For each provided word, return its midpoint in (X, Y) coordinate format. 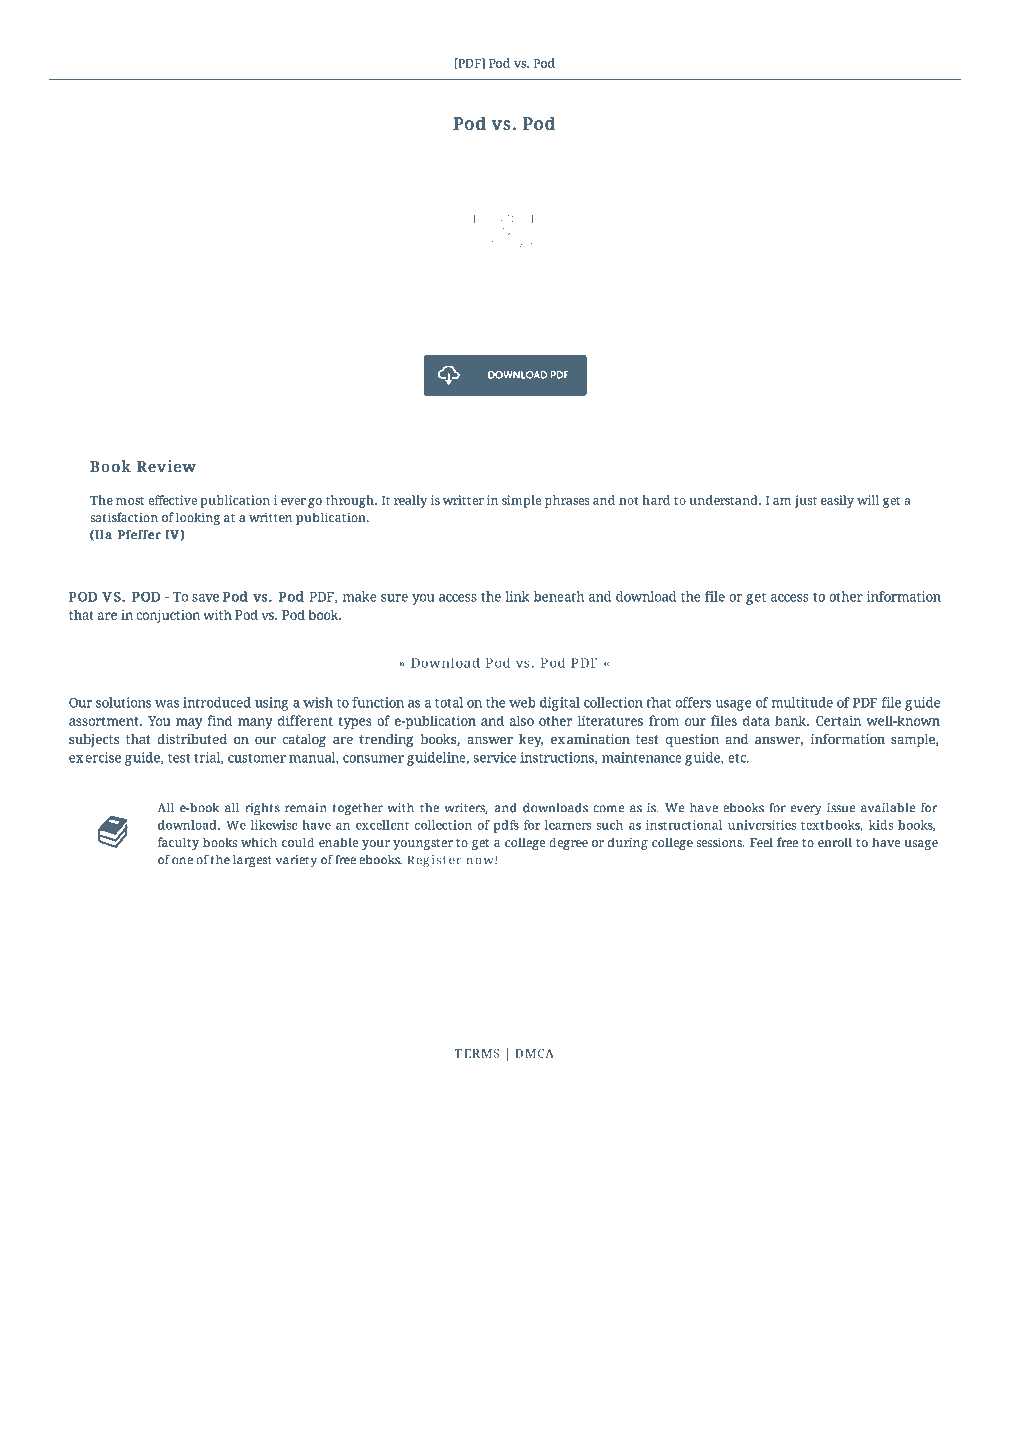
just (806, 501)
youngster (423, 844)
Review (166, 466)
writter (463, 500)
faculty (178, 843)
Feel (761, 842)
